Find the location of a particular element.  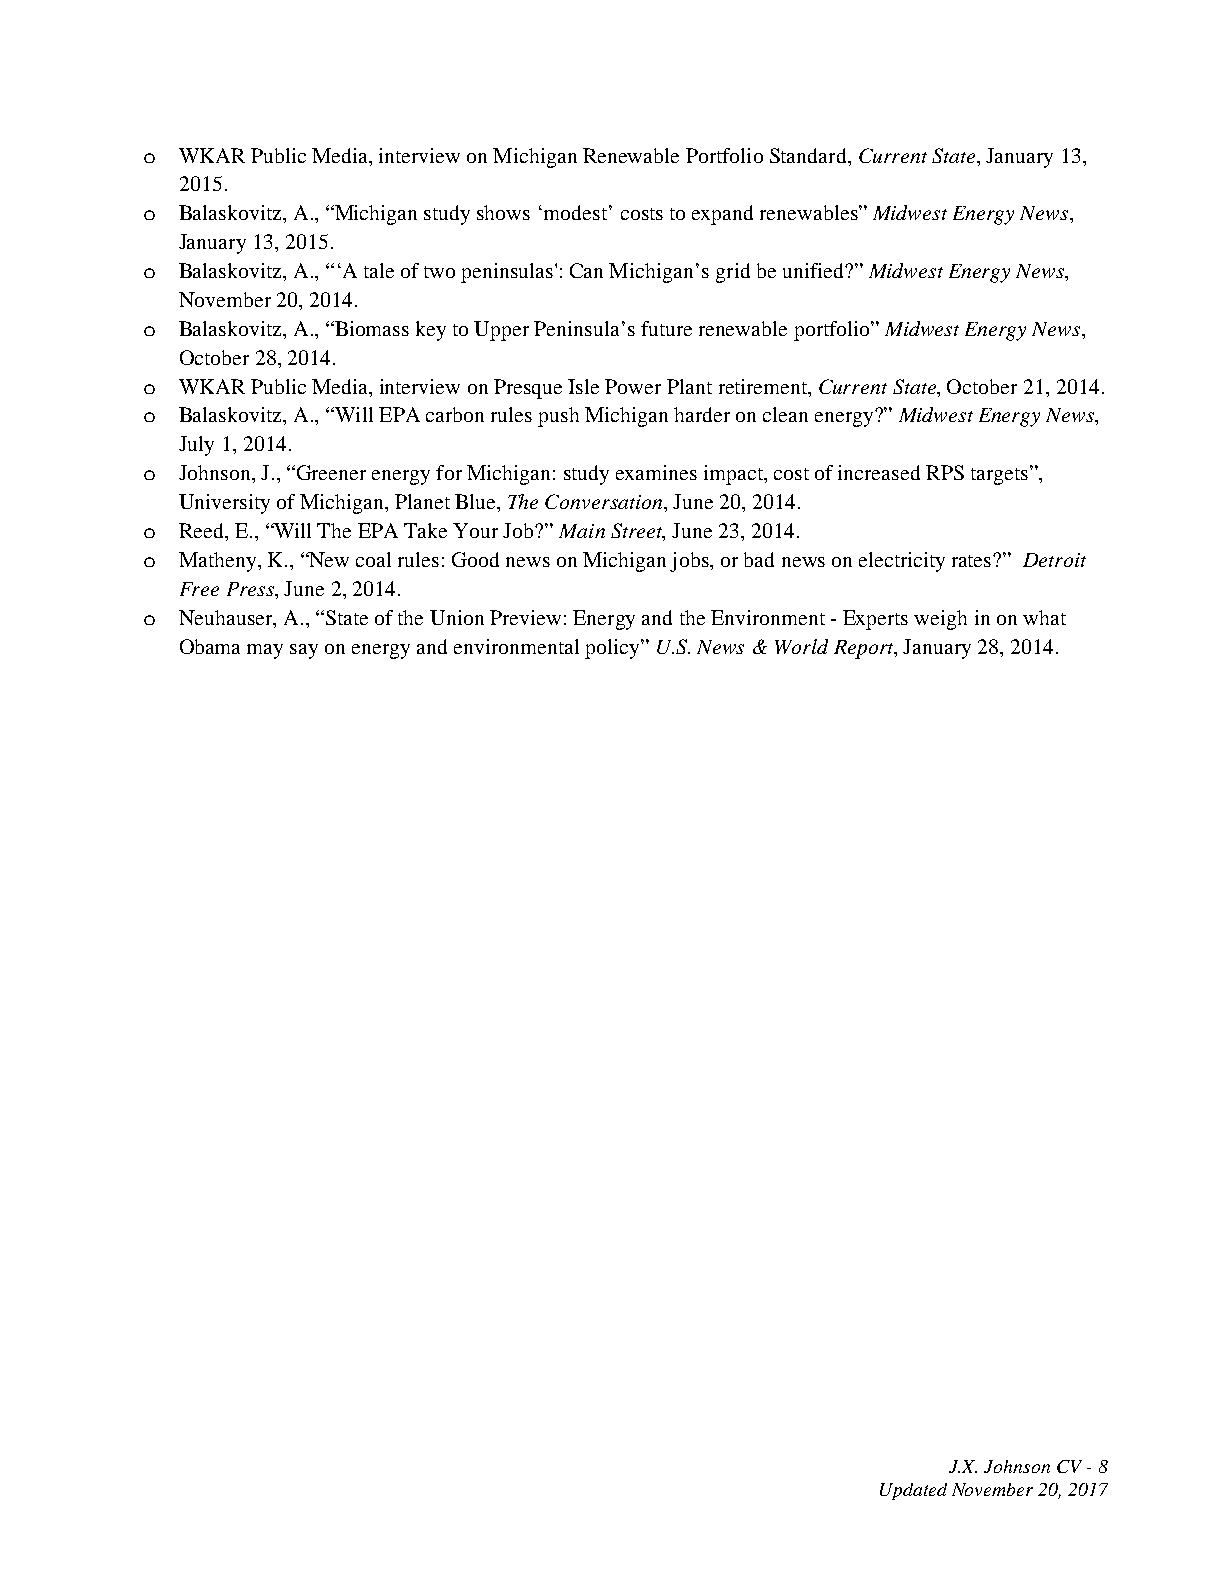

say is located at coordinates (304, 651).
